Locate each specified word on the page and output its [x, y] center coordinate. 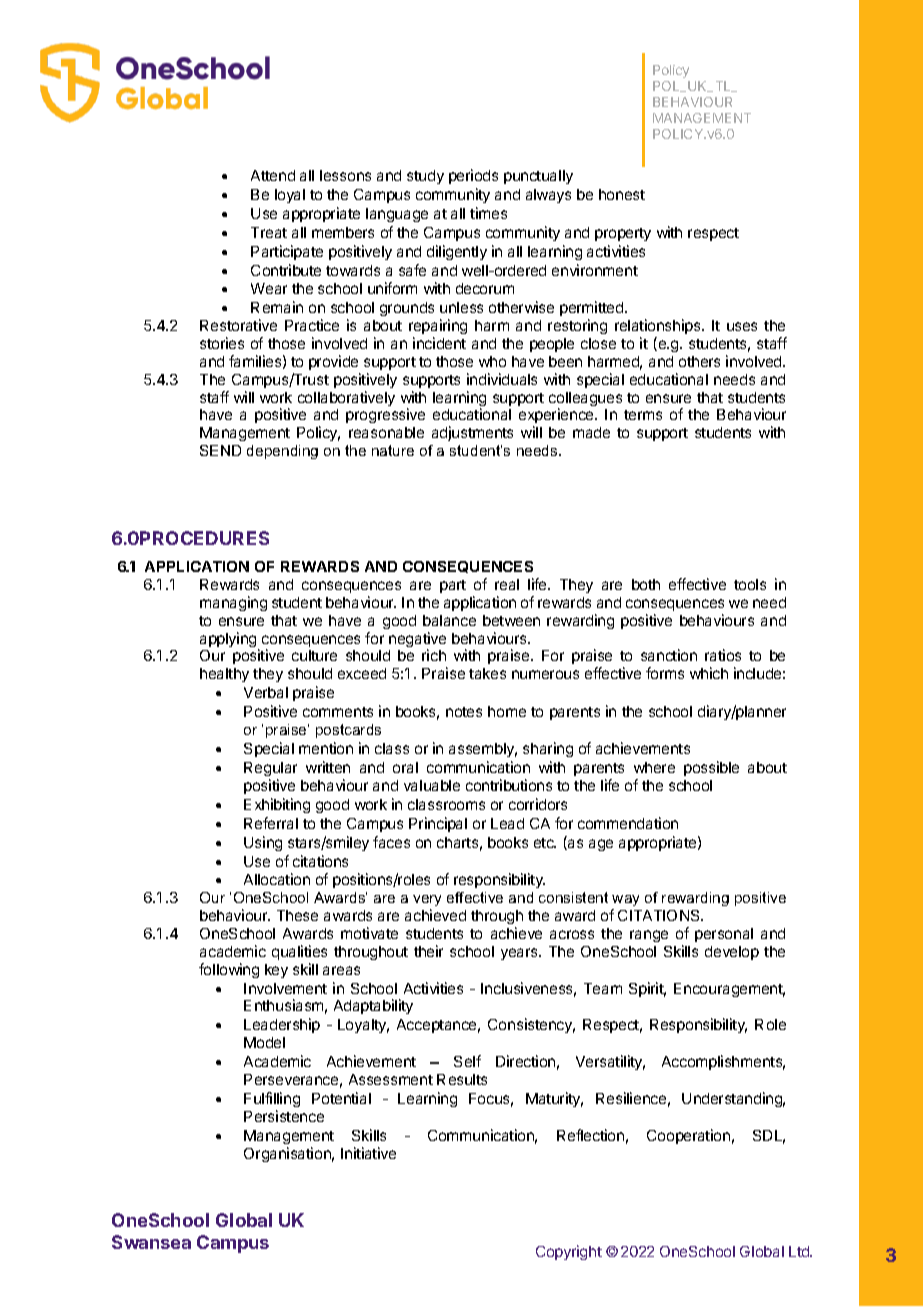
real [507, 584]
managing [233, 603]
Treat [269, 232]
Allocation [277, 879]
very [427, 900]
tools [750, 584]
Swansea [151, 1242]
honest [622, 194]
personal [724, 935]
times [488, 213]
